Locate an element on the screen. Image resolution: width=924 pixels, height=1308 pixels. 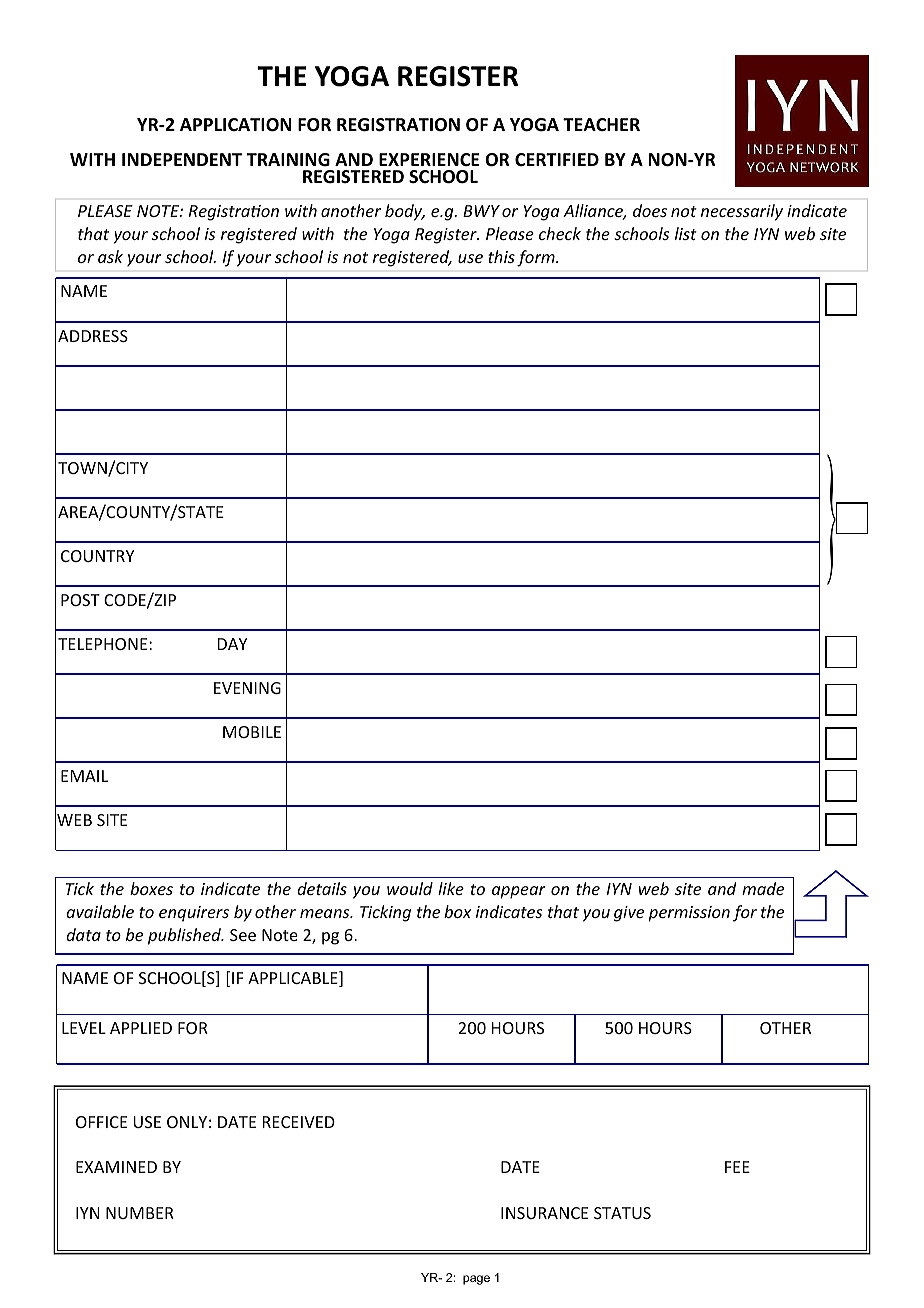
NUMBER is located at coordinates (140, 1213).
